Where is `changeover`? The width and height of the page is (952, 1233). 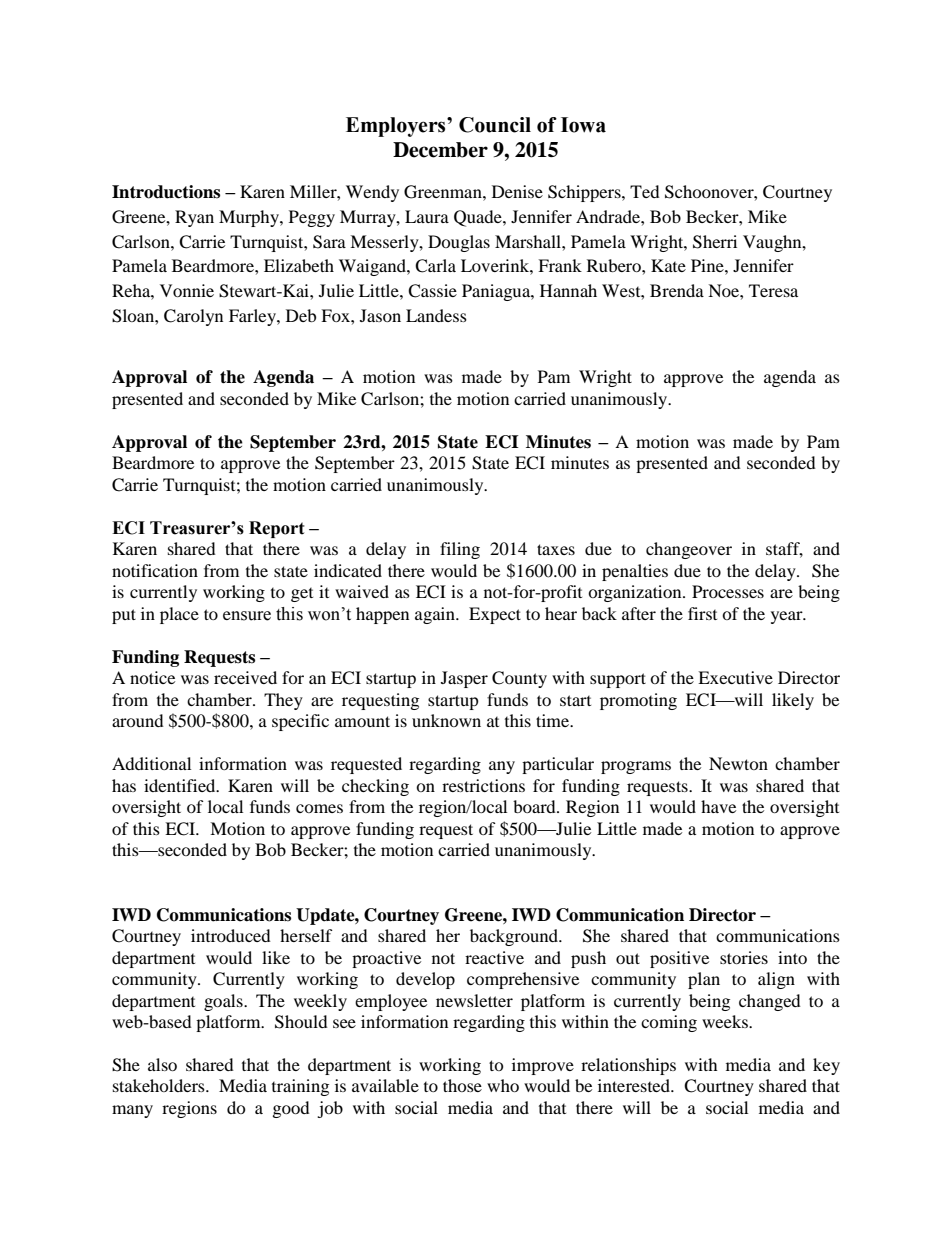 changeover is located at coordinates (689, 550).
